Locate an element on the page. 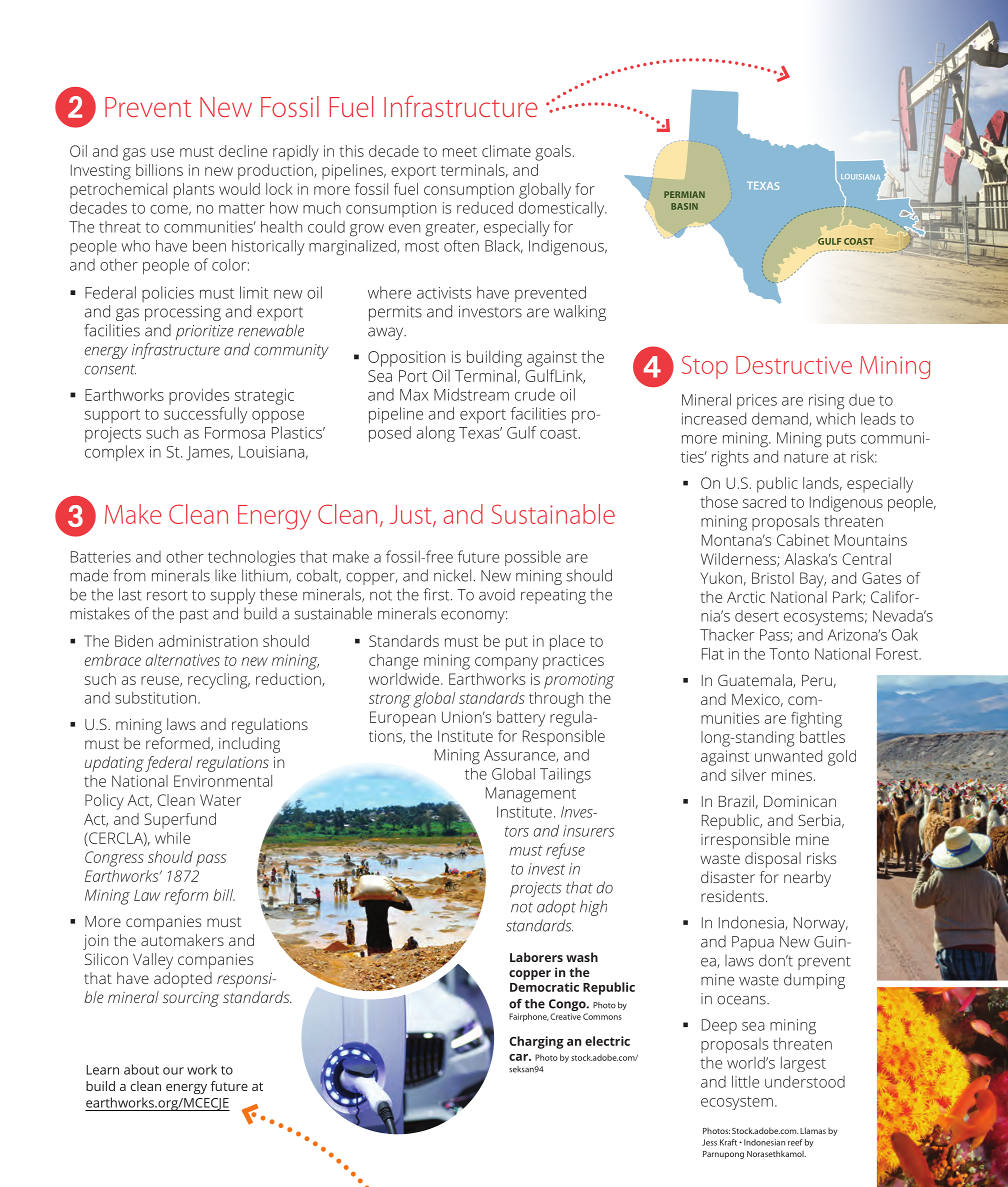 The height and width of the document is (1187, 1008). PERMIAN is located at coordinates (684, 194).
